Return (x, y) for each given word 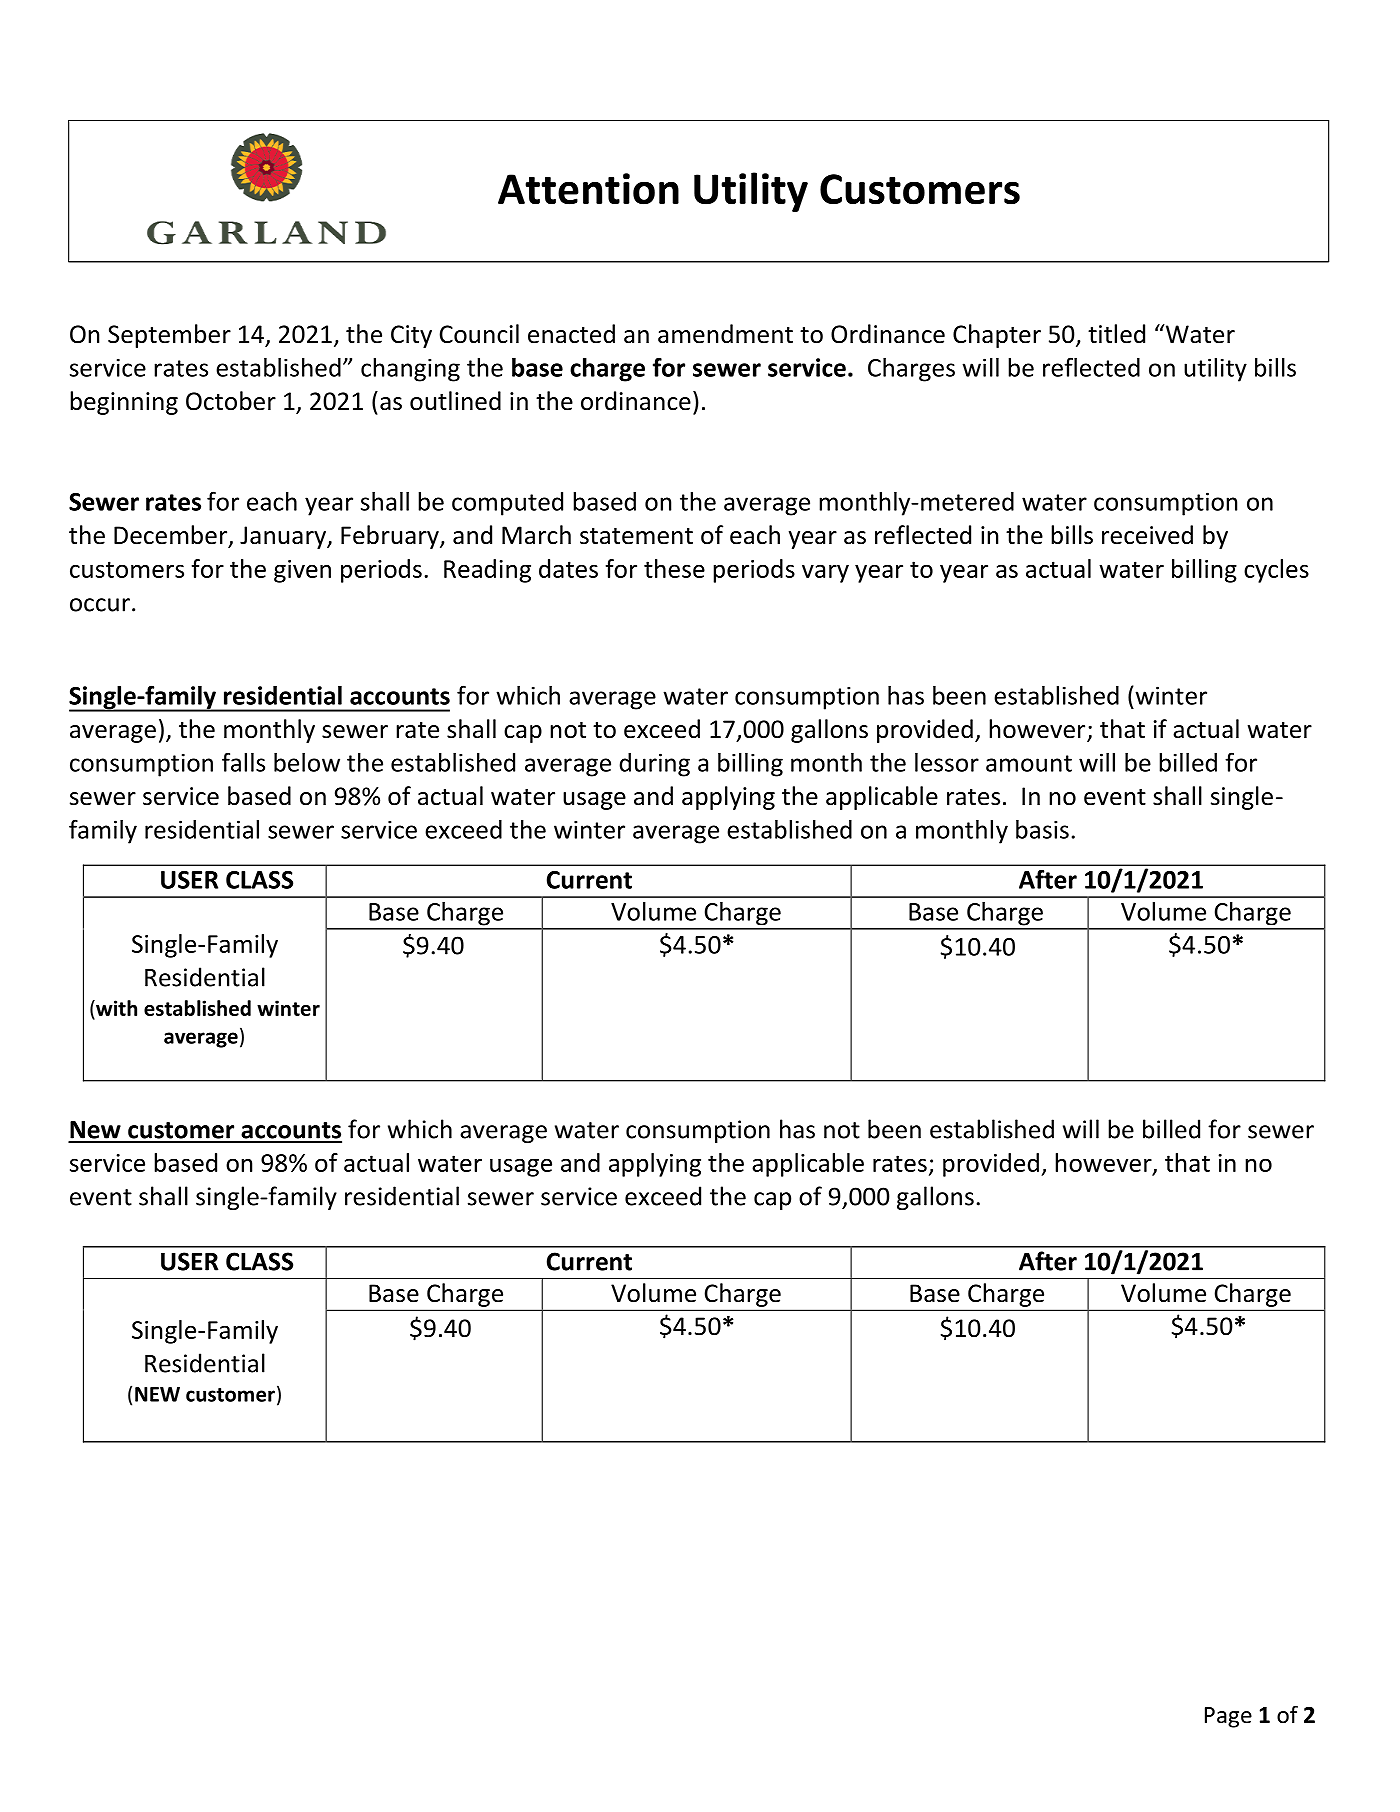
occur (100, 605)
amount (1029, 763)
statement (636, 536)
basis (1042, 829)
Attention (588, 189)
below (307, 762)
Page (1228, 1717)
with (115, 1008)
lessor (947, 762)
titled (1116, 334)
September (169, 336)
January (284, 537)
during (654, 765)
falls (243, 762)
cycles (1276, 571)
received (1147, 535)
